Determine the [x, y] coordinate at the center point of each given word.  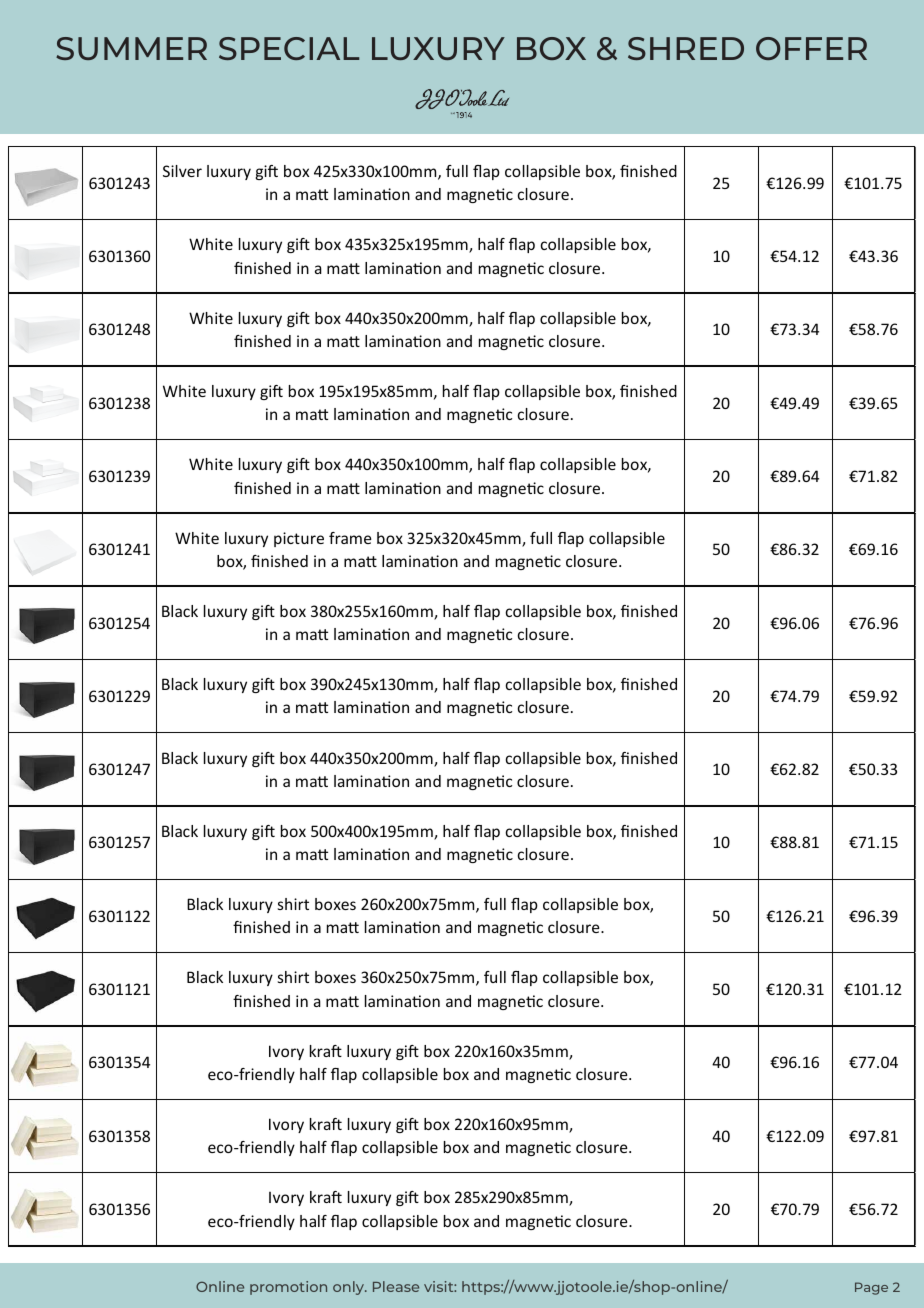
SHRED [686, 48]
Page [871, 1288]
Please [396, 1286]
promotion [288, 1288]
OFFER [811, 48]
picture [299, 539]
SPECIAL [289, 48]
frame [350, 538]
